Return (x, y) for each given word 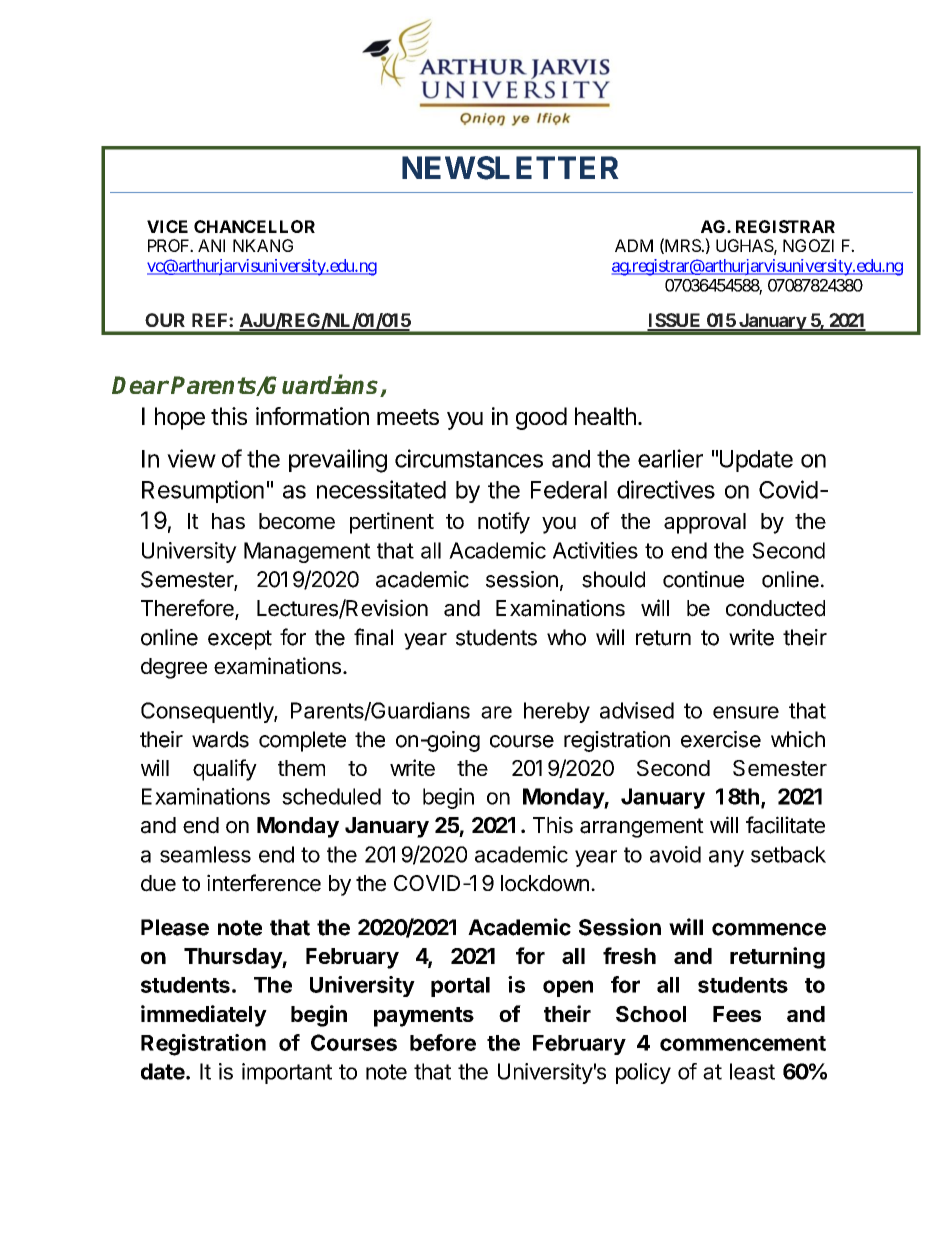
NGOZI (808, 245)
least (752, 1071)
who (566, 637)
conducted (775, 608)
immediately (204, 1016)
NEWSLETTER (510, 168)
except (240, 640)
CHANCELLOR (254, 226)
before (443, 1042)
